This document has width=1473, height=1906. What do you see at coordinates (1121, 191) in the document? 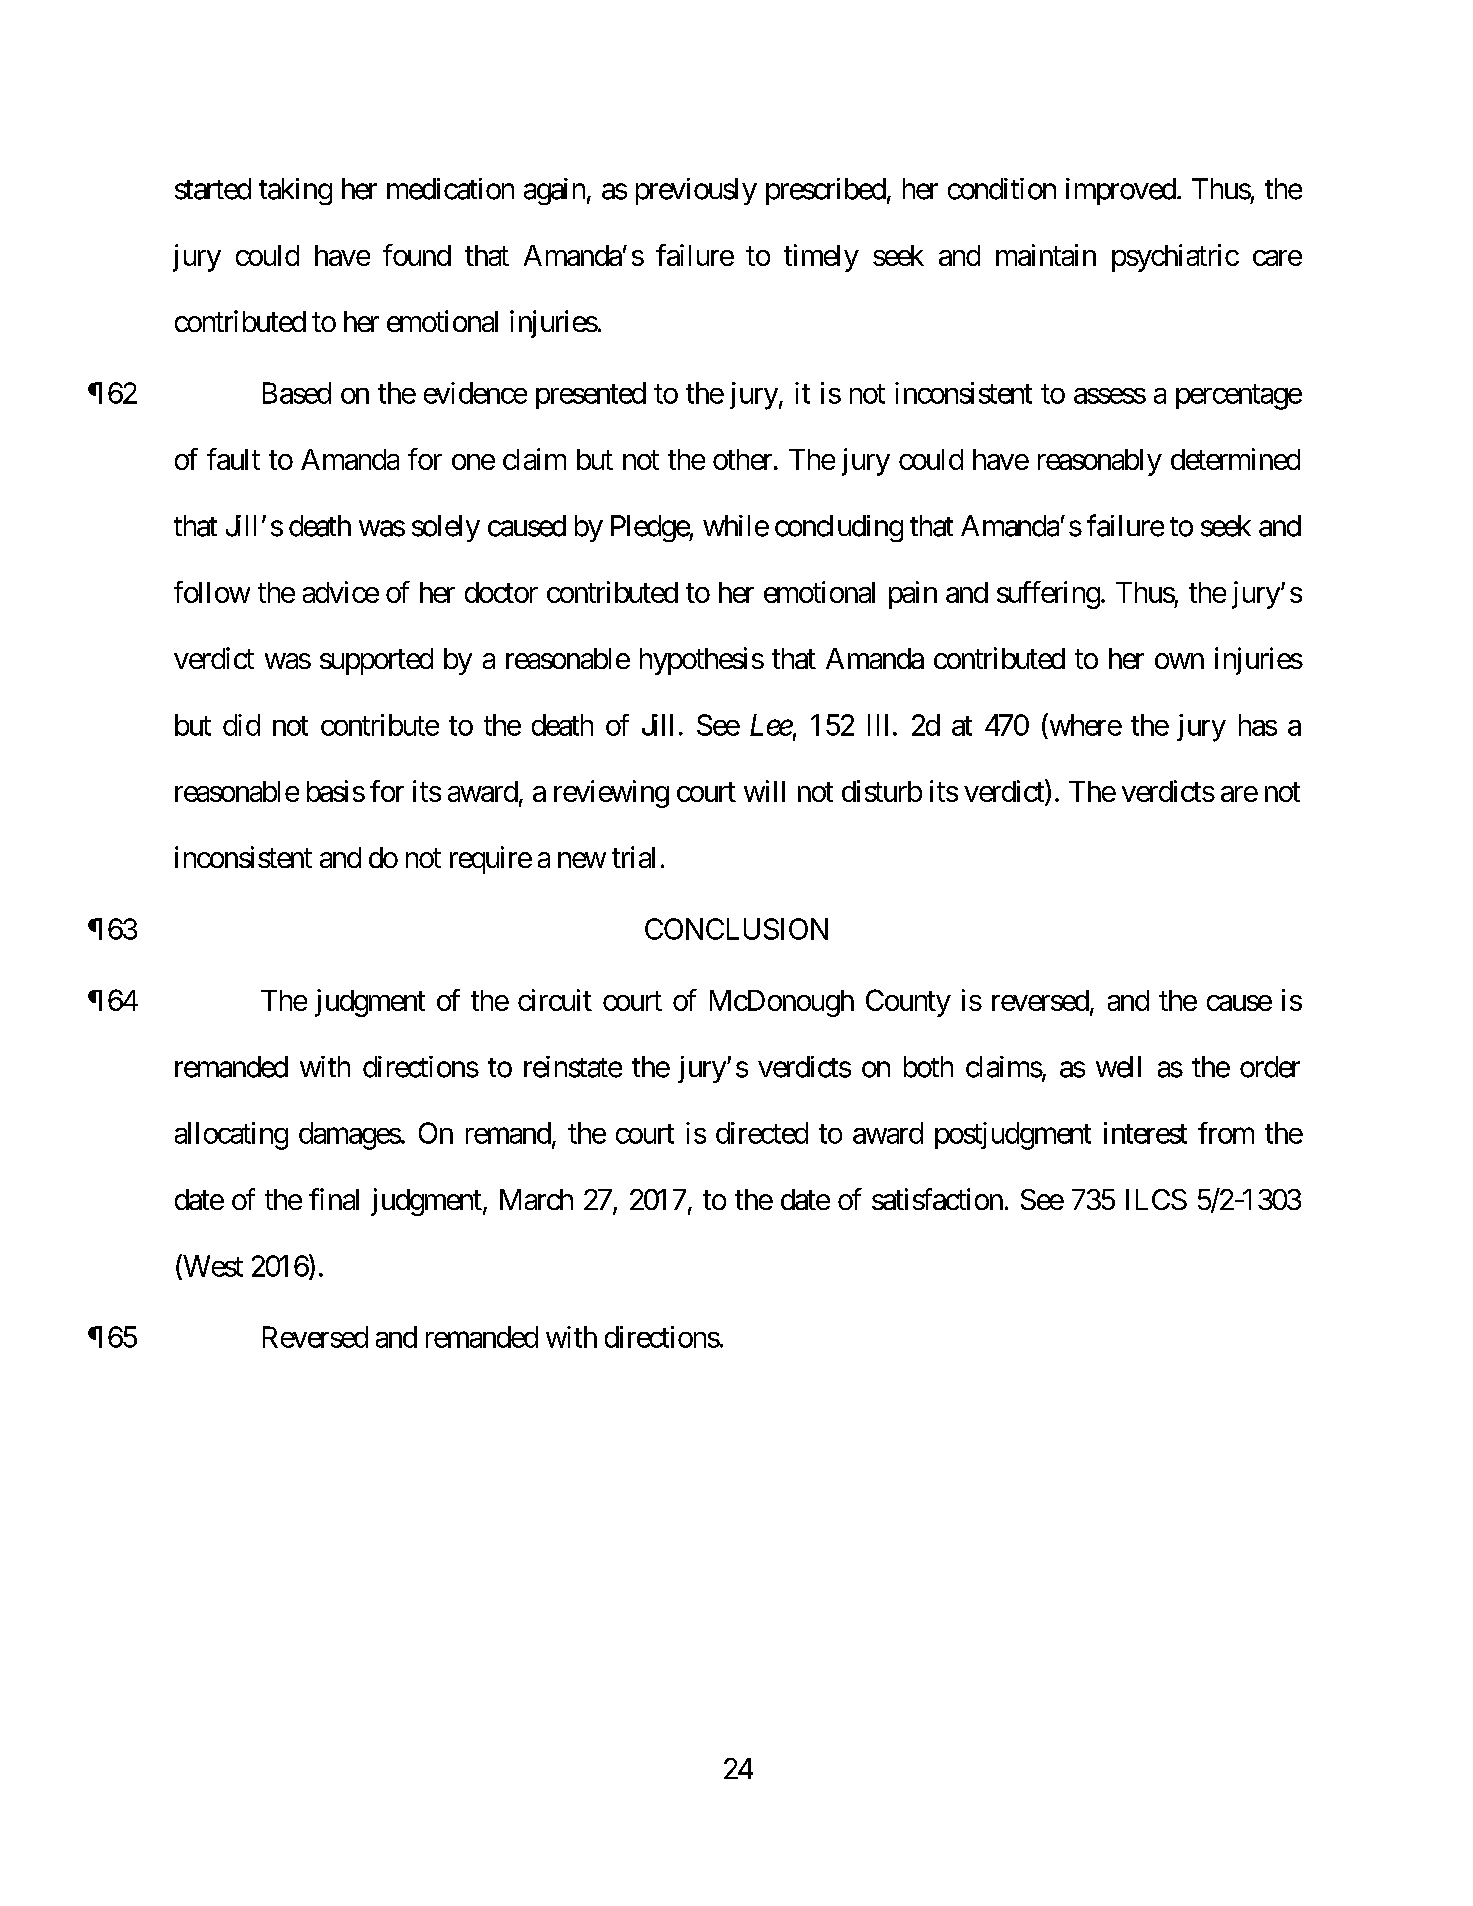
I see `improved` at bounding box center [1121, 191].
